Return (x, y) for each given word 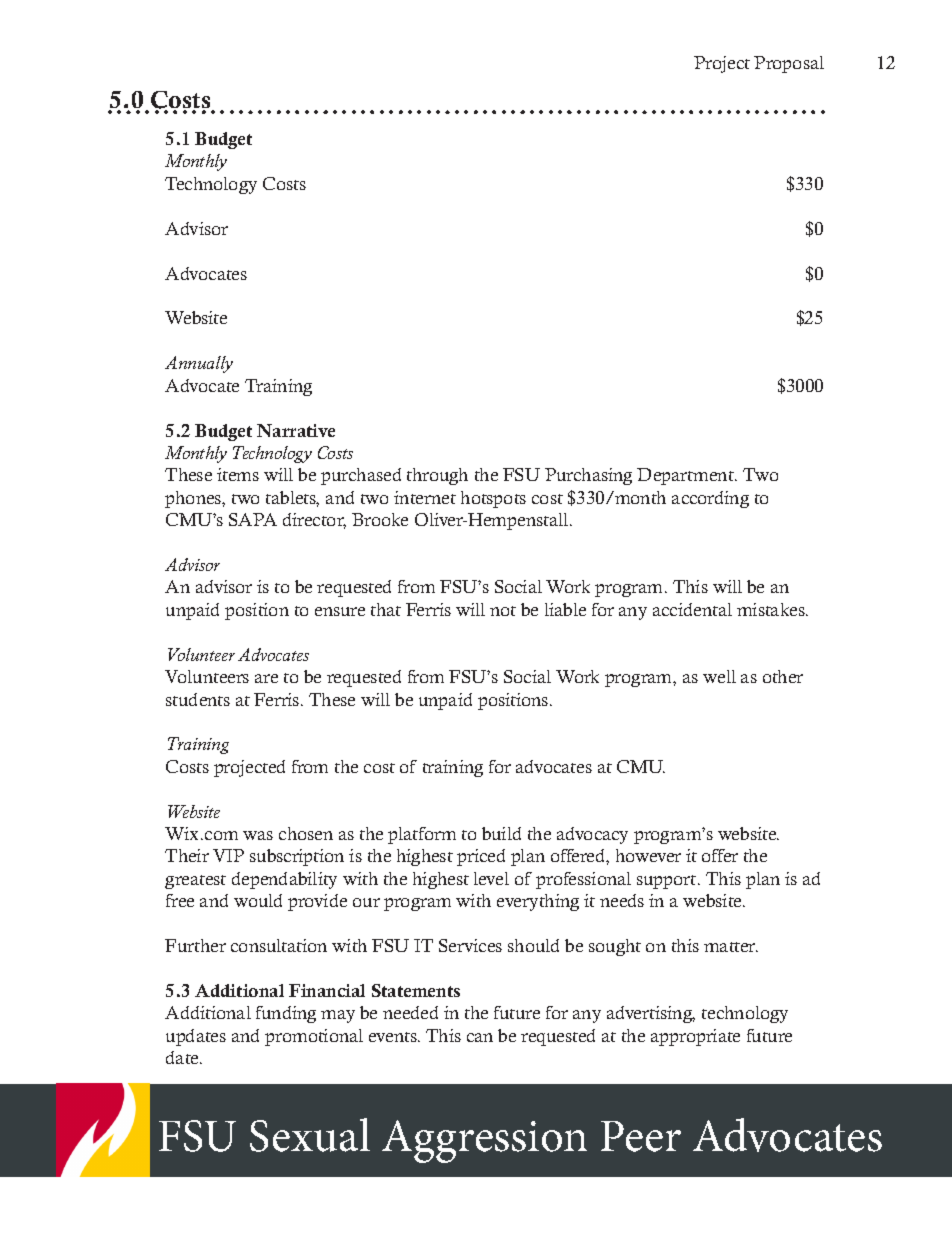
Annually (199, 364)
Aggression (484, 1141)
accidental (692, 609)
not (503, 611)
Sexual (310, 1135)
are (266, 678)
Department (686, 476)
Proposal (789, 64)
